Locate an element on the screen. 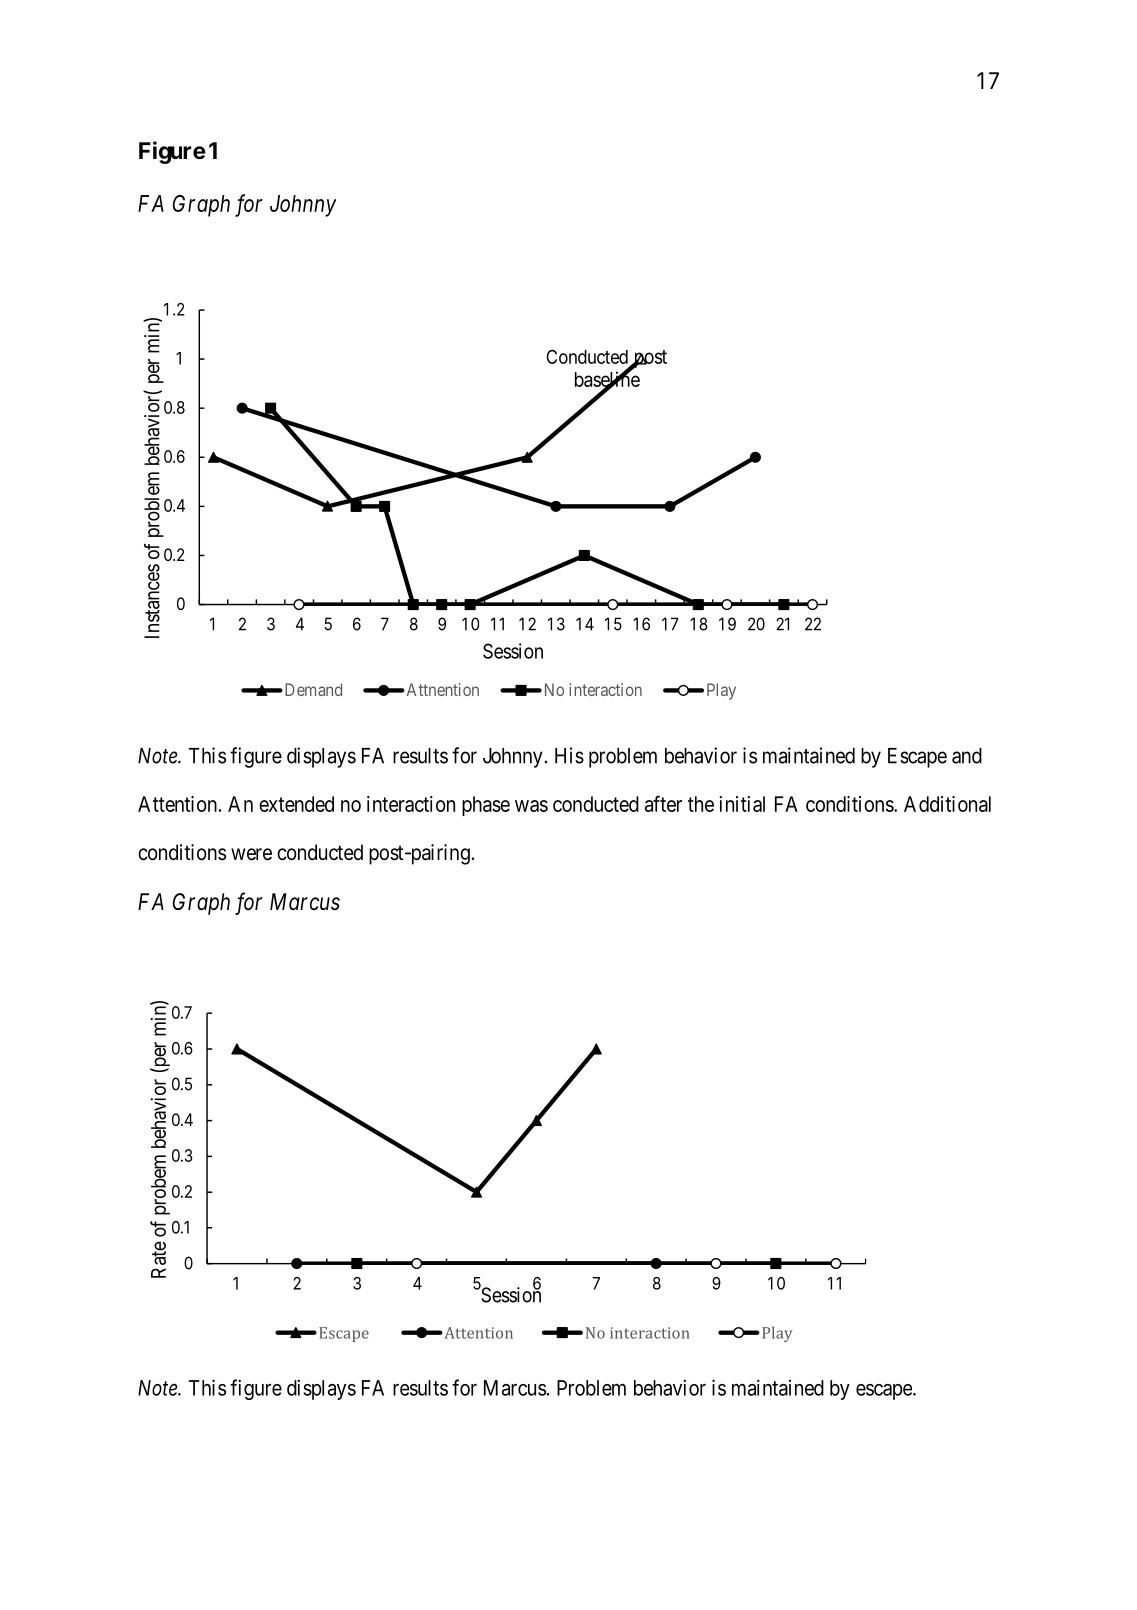 The height and width of the screenshot is (1610, 1137). Demand is located at coordinates (312, 689).
